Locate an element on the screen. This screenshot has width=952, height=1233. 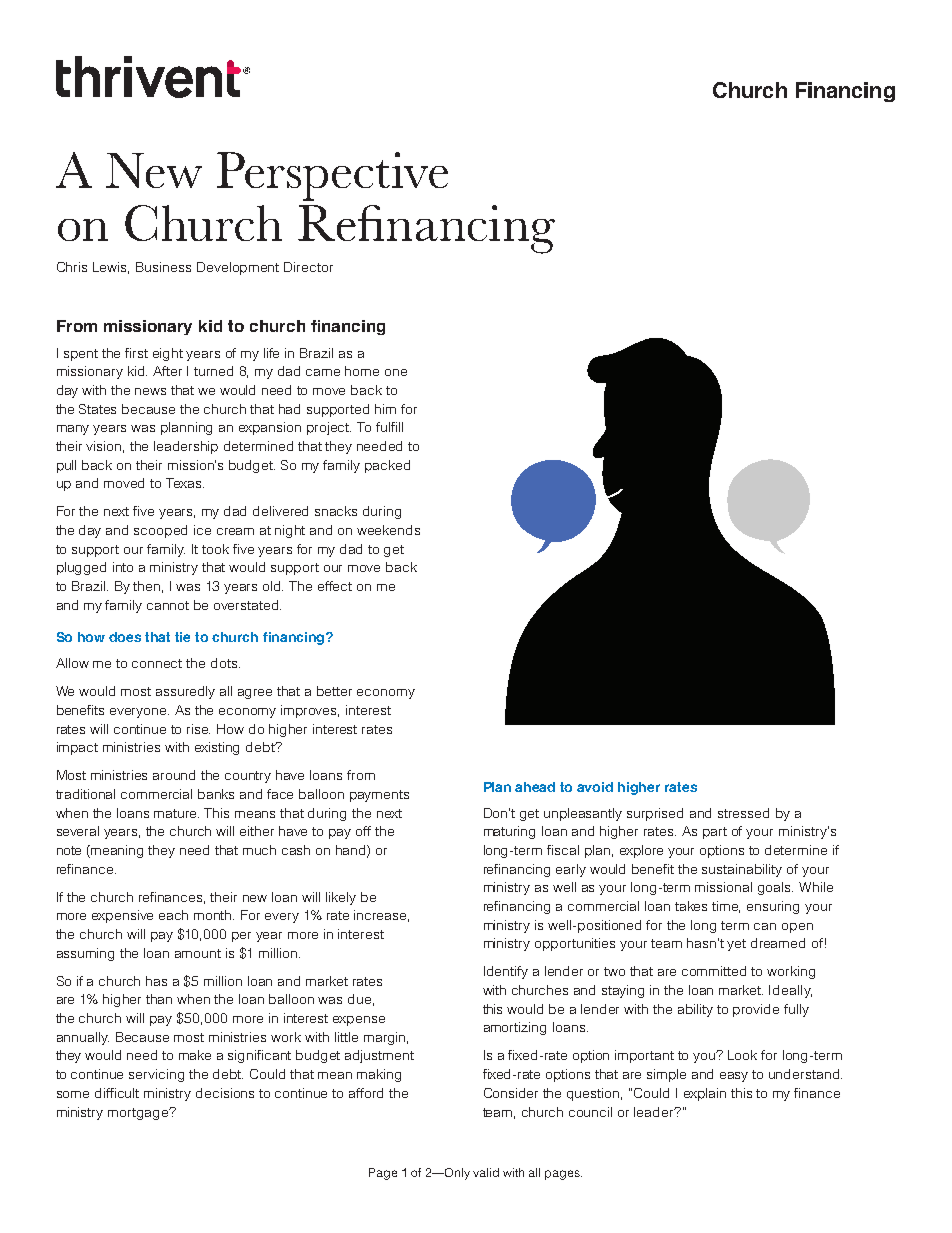
mature is located at coordinates (176, 813).
